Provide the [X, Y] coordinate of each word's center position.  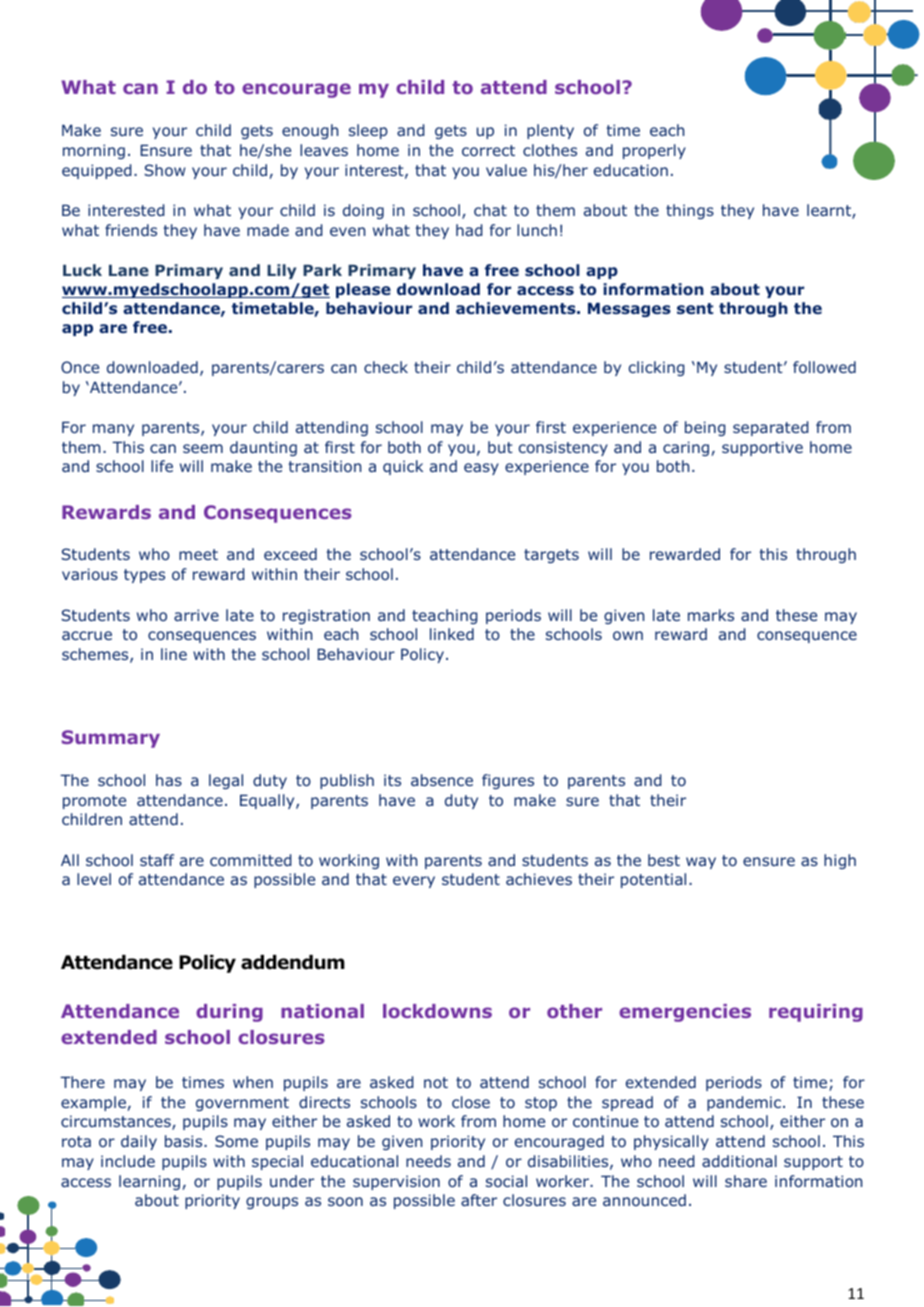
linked [452, 634]
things [690, 211]
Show [165, 170]
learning [149, 1182]
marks [711, 615]
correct [488, 150]
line [174, 654]
